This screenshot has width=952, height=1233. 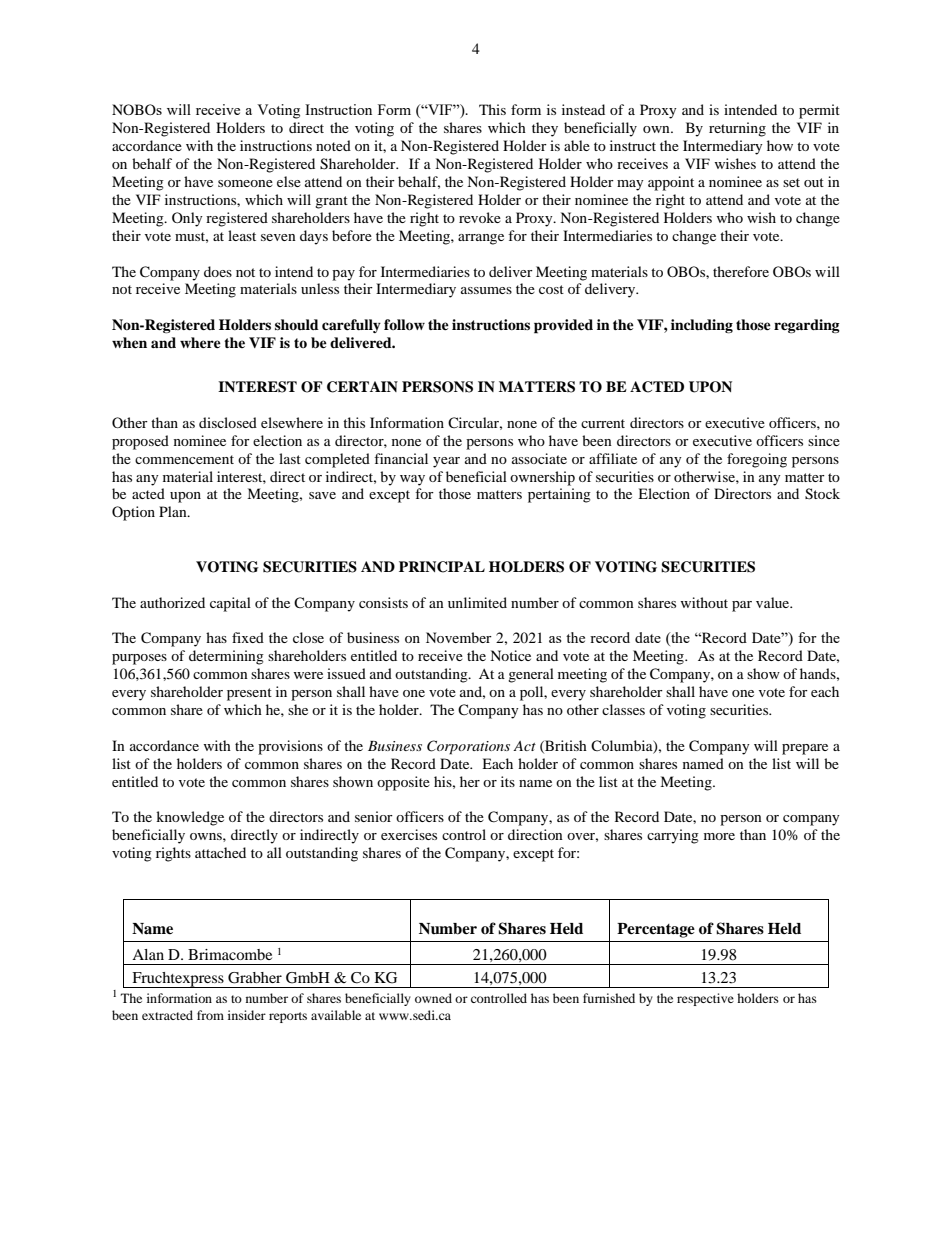 I want to click on value, so click(x=774, y=602).
